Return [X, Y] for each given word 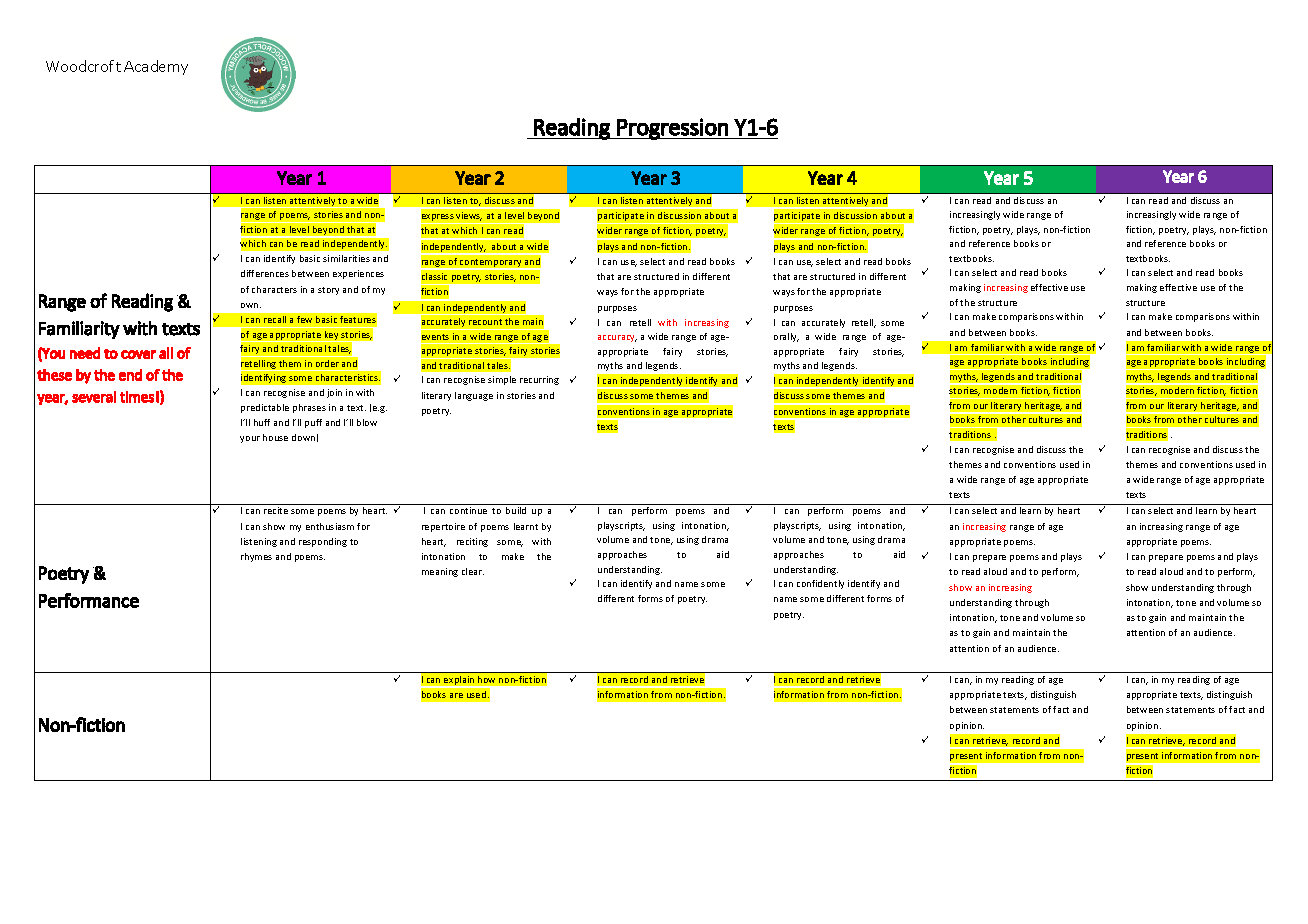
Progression [673, 129]
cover [138, 354]
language [474, 396]
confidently [820, 584]
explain [459, 682]
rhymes [256, 557]
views [469, 216]
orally [786, 337]
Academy [156, 67]
